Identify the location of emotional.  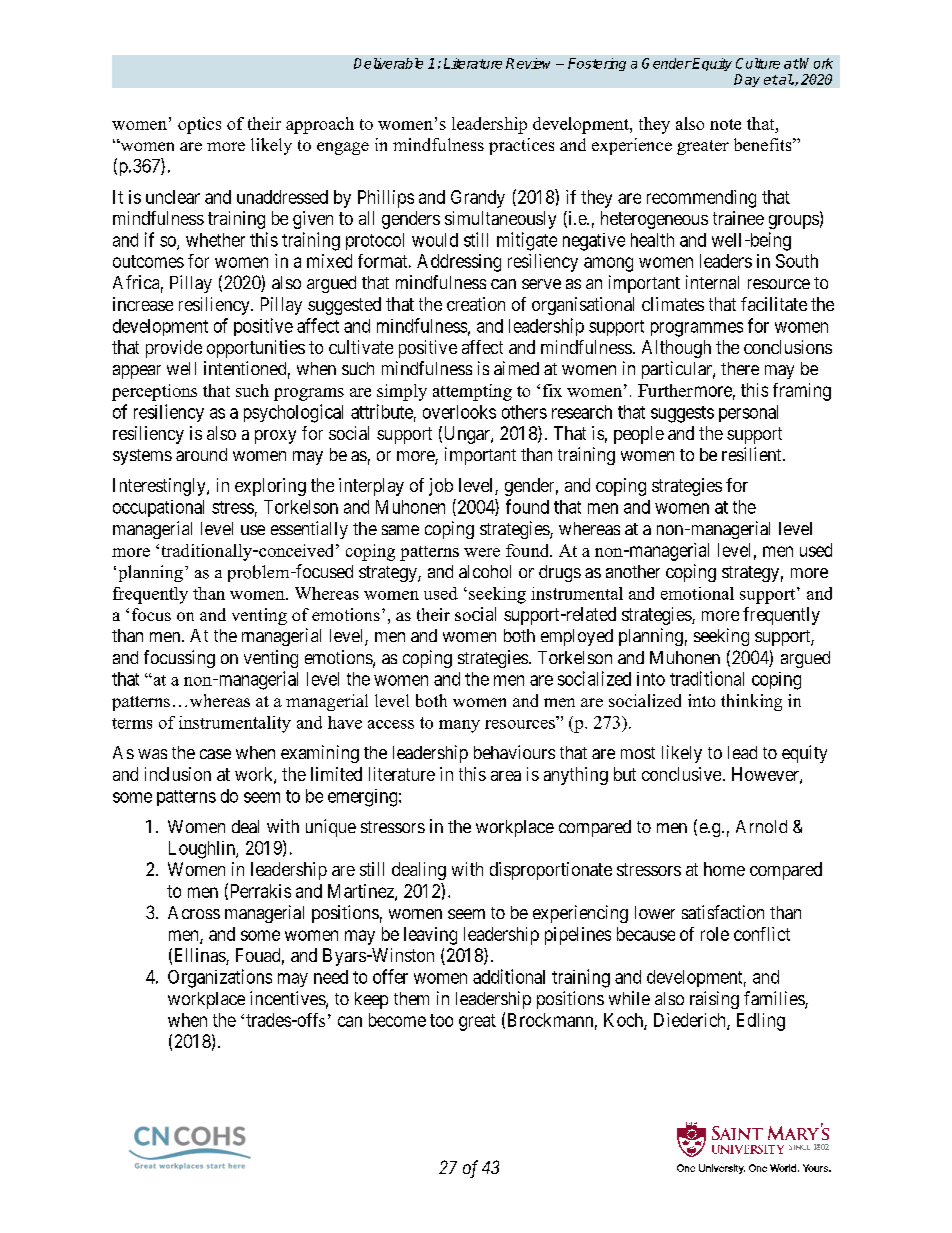
(697, 593).
